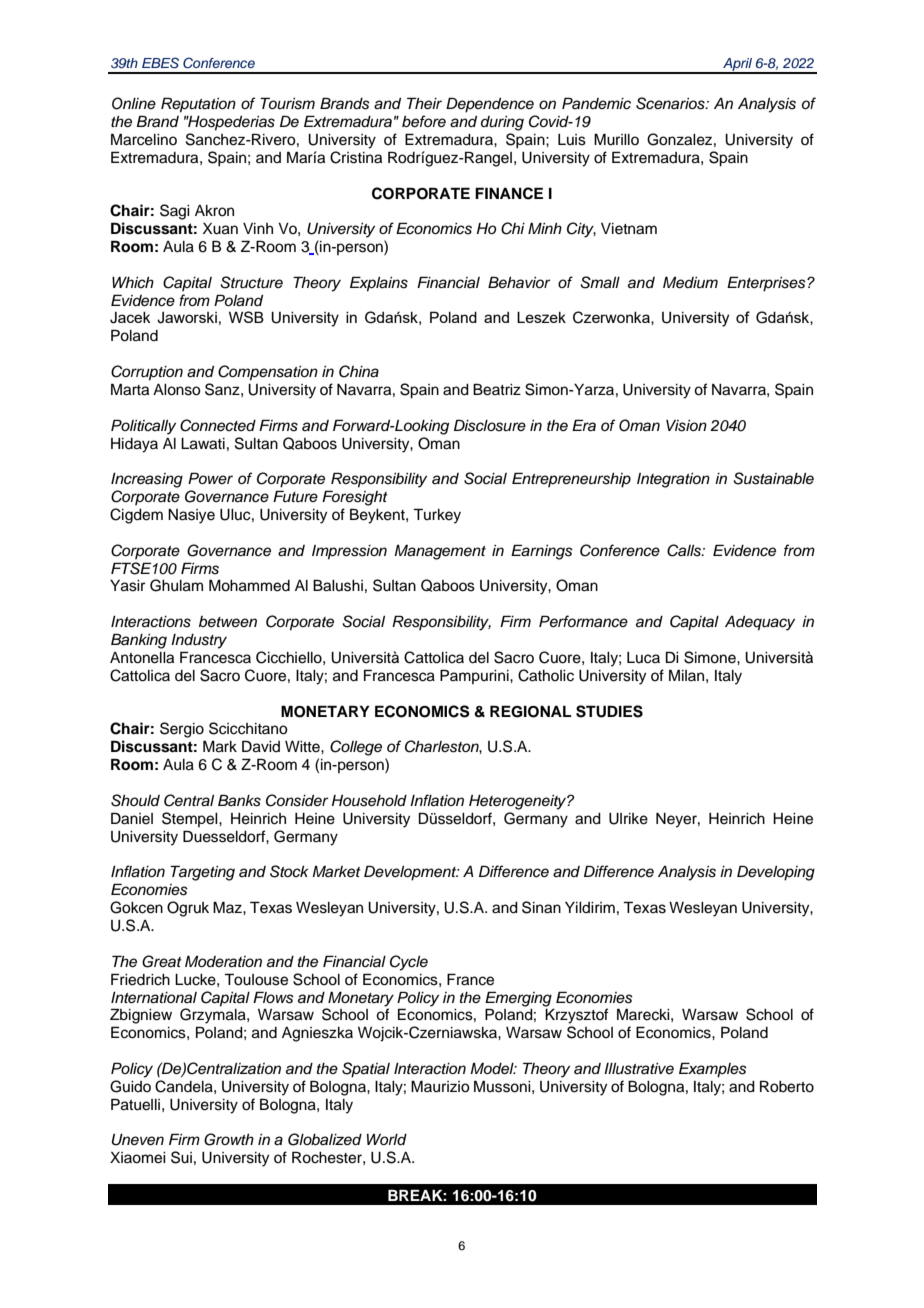  I want to click on Management, so click(440, 552).
